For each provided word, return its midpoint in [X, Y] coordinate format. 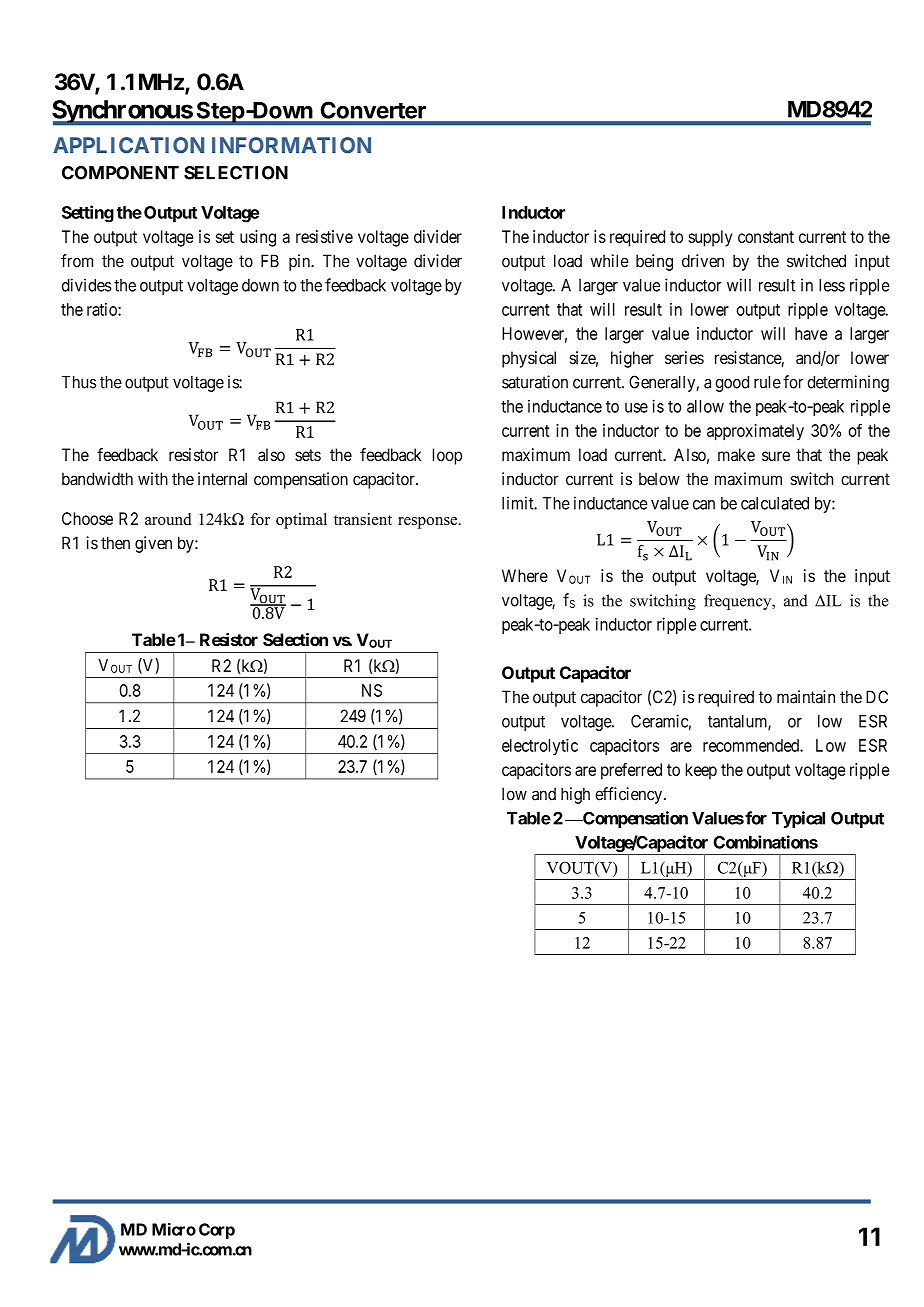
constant [766, 237]
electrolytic [540, 747]
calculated [775, 503]
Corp [217, 1231]
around [168, 519]
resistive [324, 236]
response [429, 523]
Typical [798, 819]
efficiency [630, 795]
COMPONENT [120, 173]
